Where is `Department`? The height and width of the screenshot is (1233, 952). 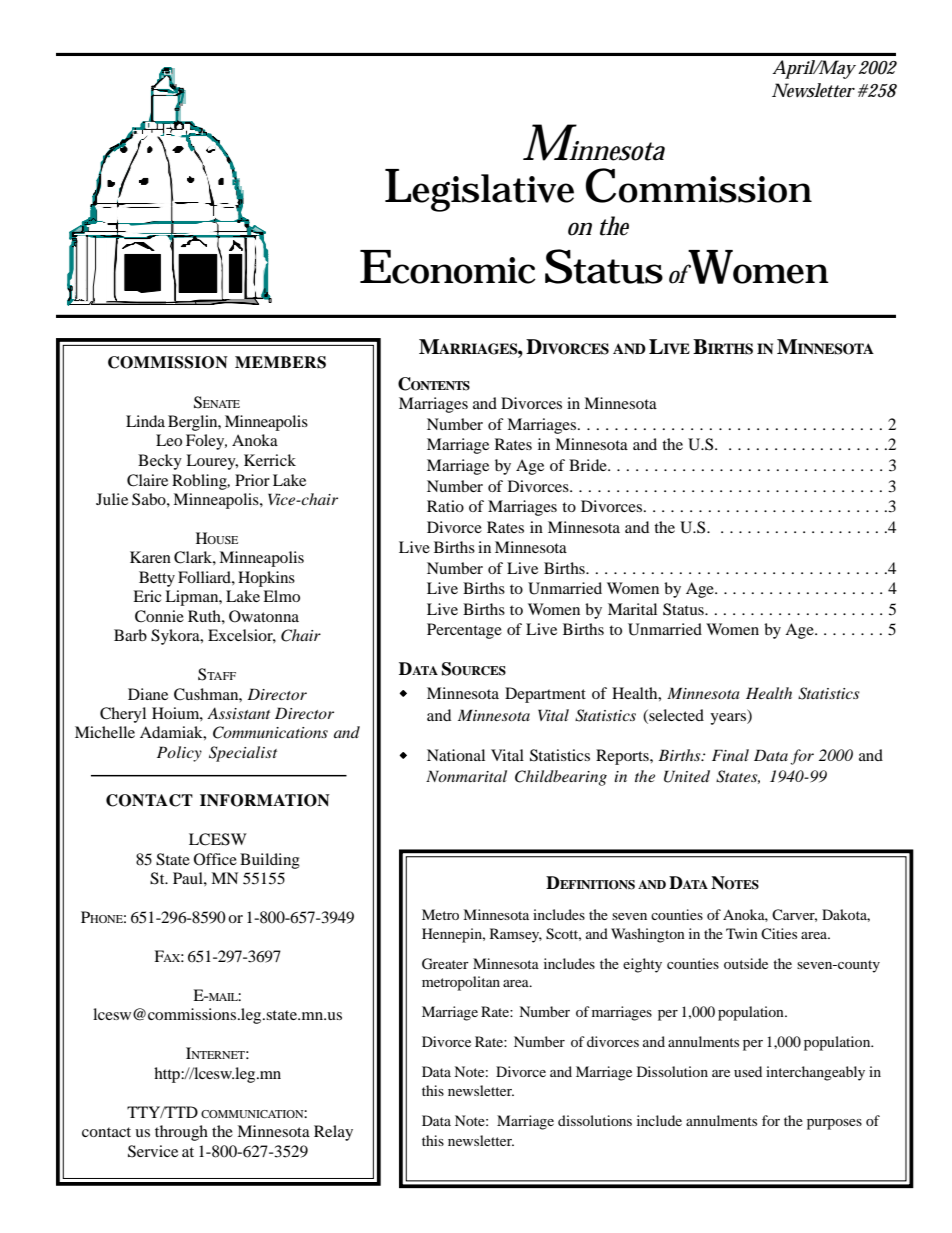 Department is located at coordinates (545, 695).
